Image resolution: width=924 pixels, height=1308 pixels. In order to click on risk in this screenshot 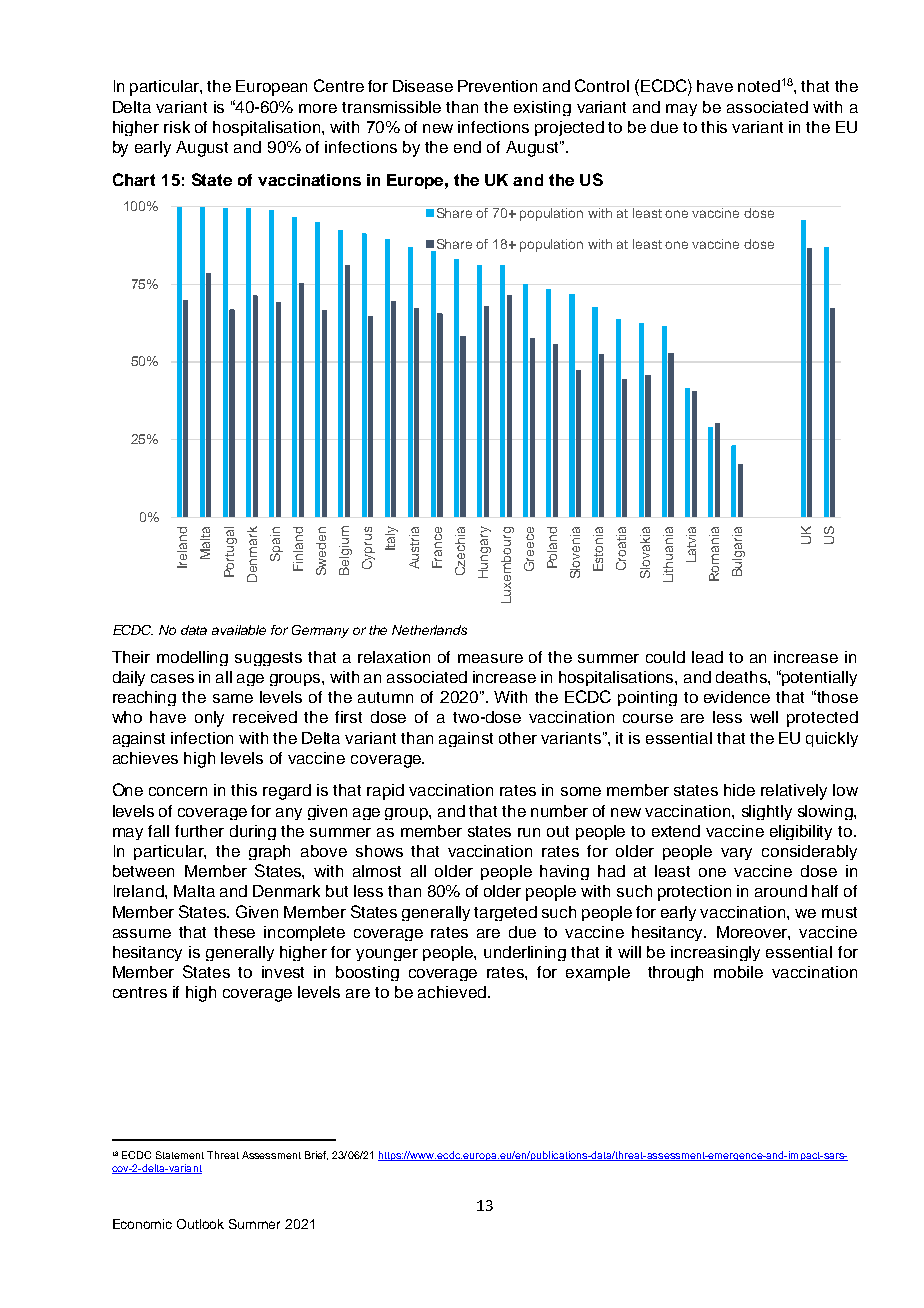, I will do `click(177, 127)`.
